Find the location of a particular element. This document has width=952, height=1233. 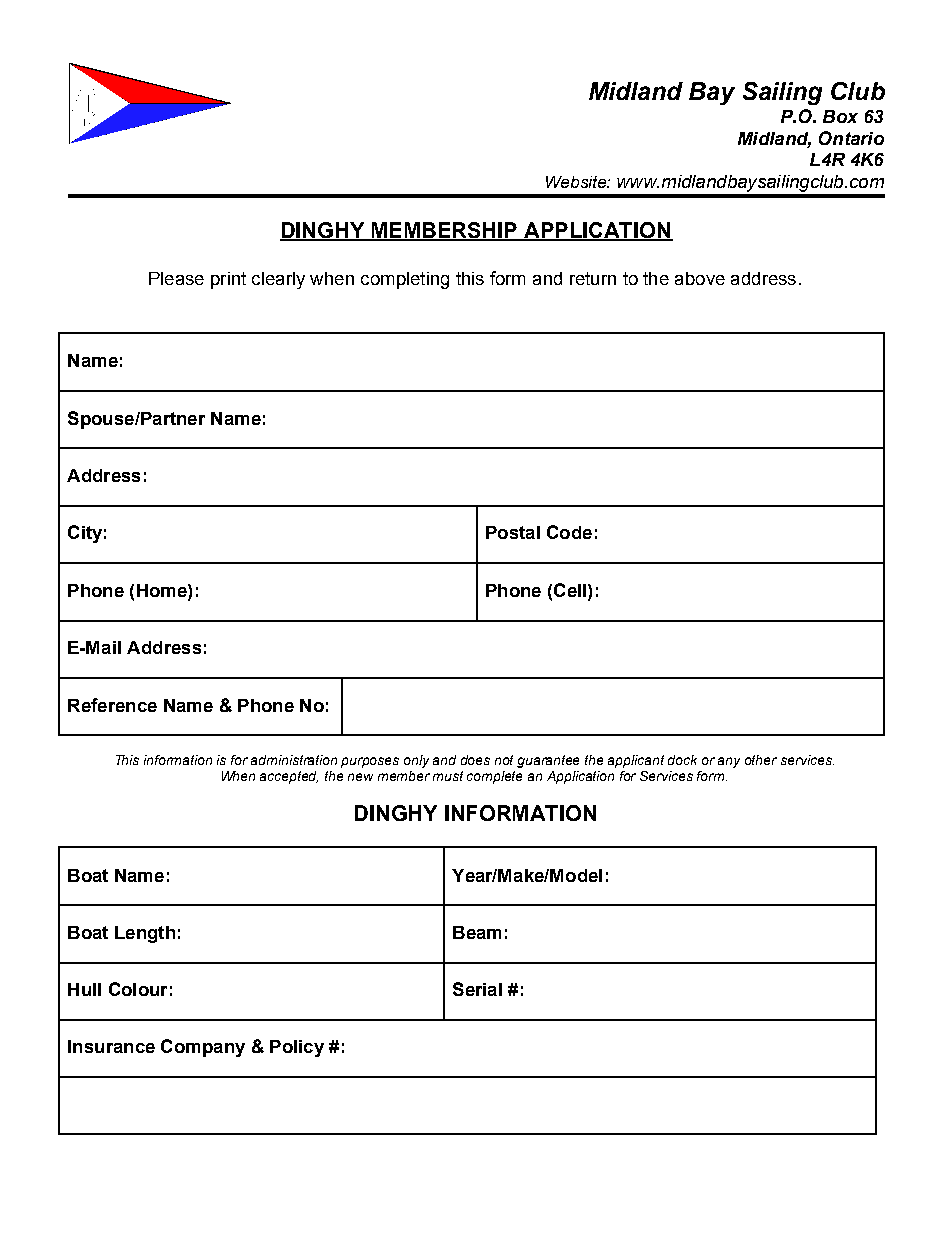

Company is located at coordinates (203, 1048).
